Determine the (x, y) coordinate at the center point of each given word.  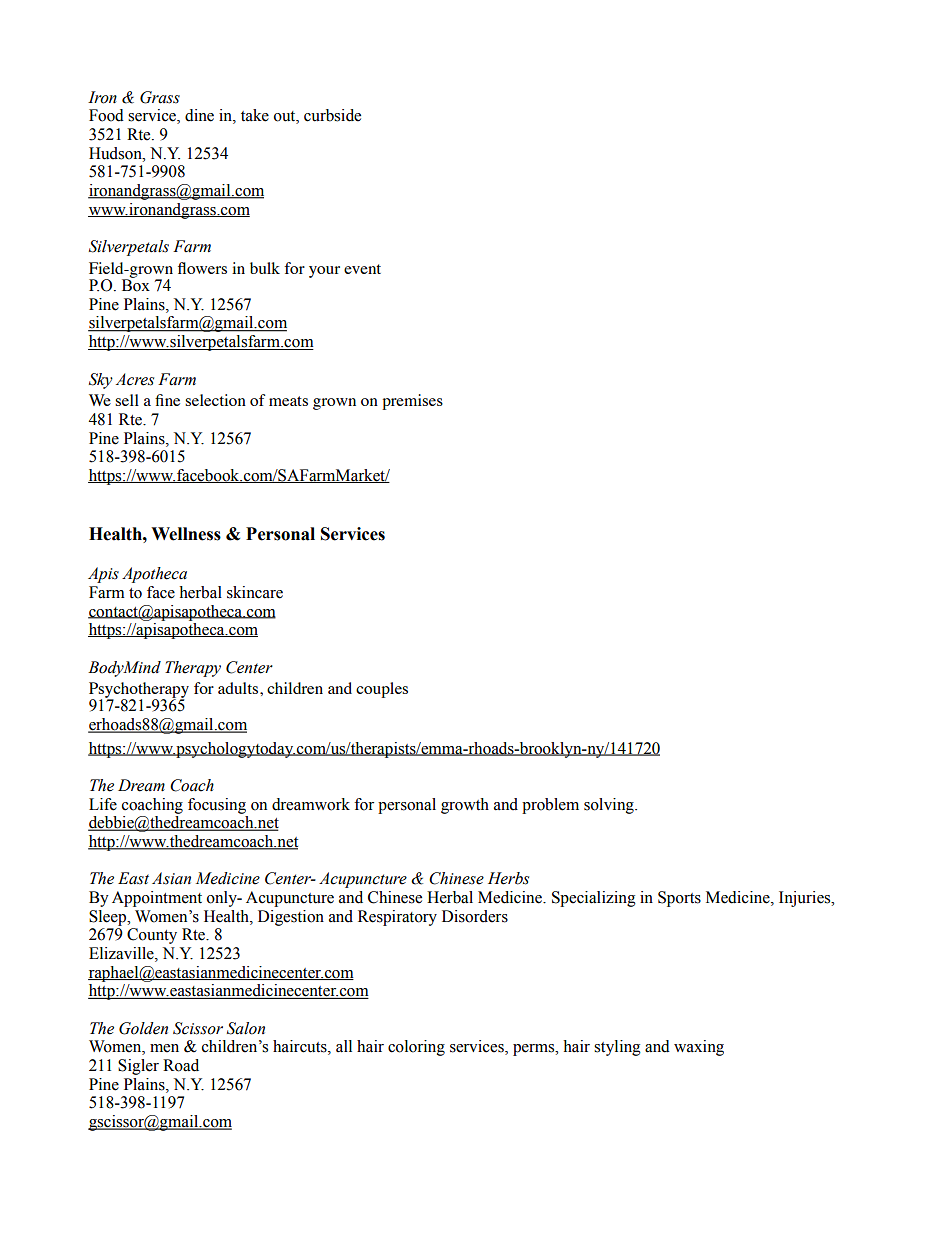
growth (465, 806)
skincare (255, 592)
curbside (332, 115)
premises (412, 402)
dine (199, 115)
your (324, 272)
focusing (217, 806)
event (362, 269)
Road (181, 1065)
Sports (679, 899)
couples (382, 690)
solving (610, 806)
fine (167, 400)
